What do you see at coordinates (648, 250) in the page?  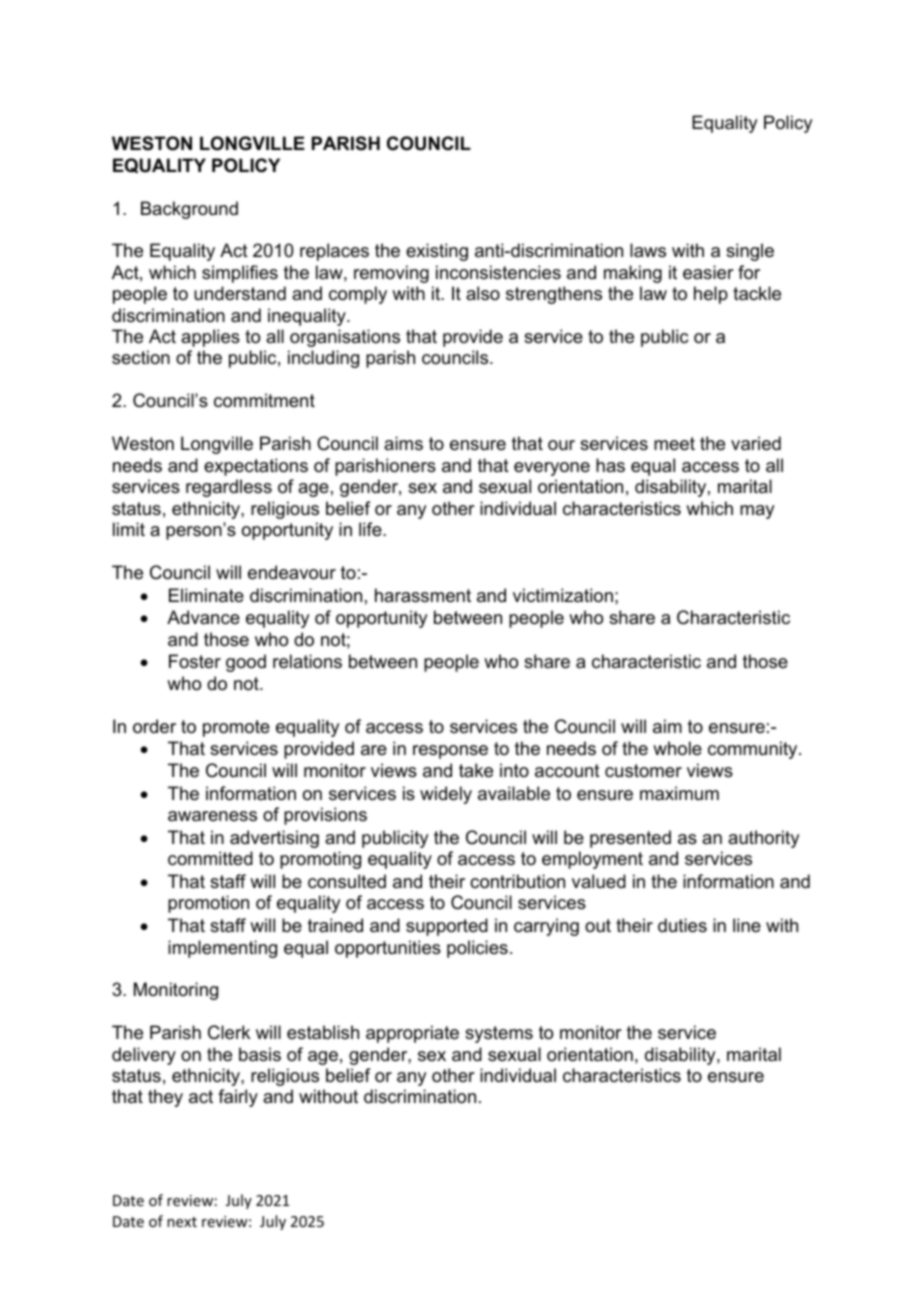 I see `laws` at bounding box center [648, 250].
